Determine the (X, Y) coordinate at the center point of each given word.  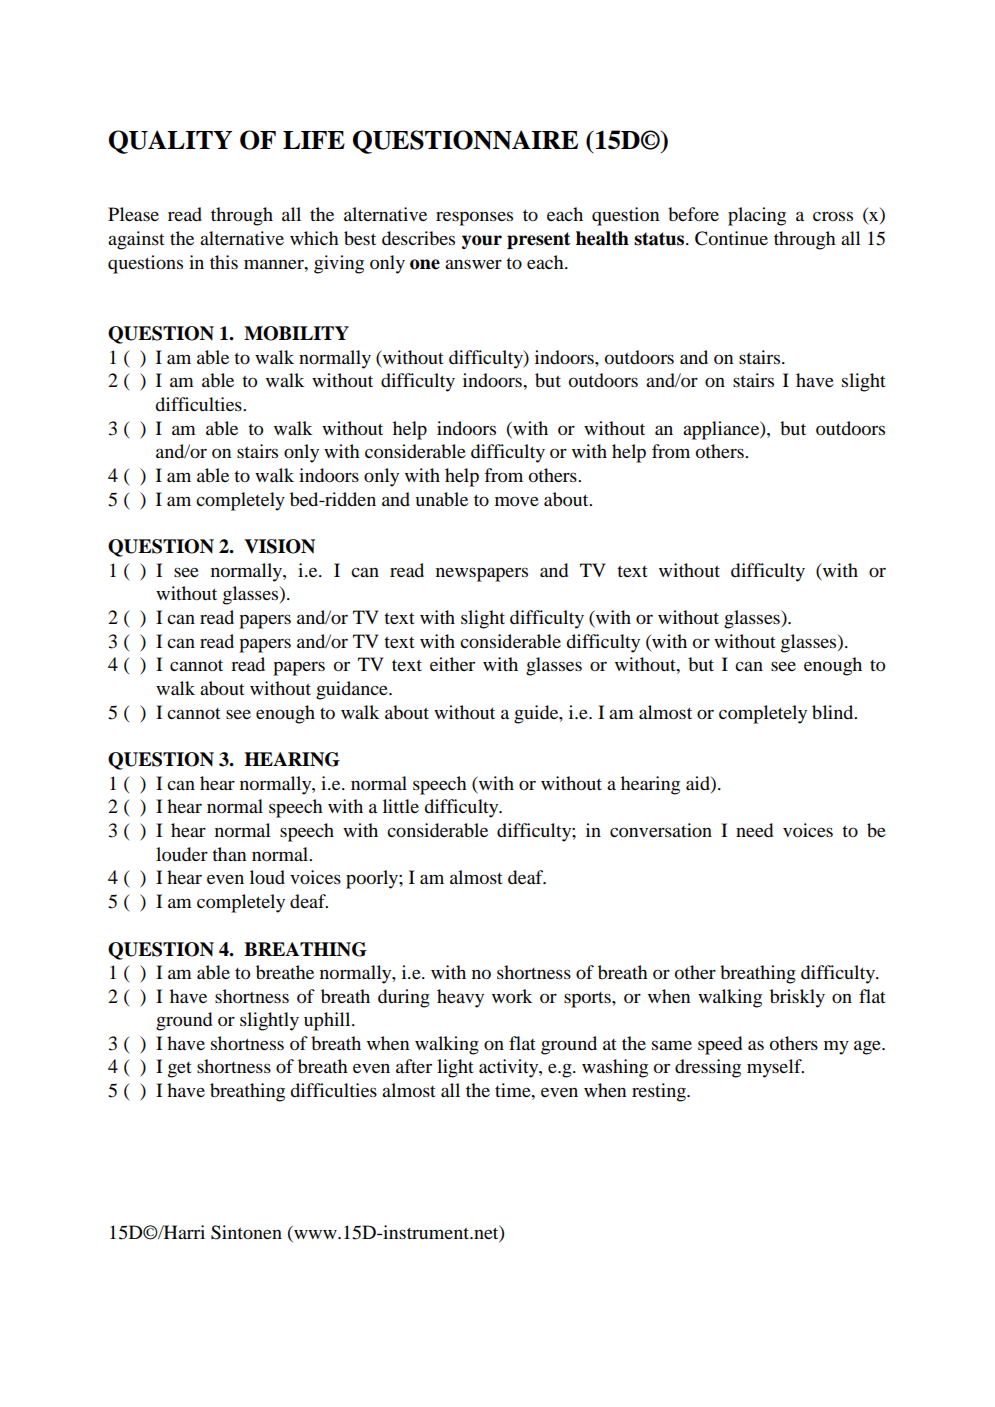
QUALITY (170, 142)
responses (474, 218)
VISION (279, 546)
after (414, 1066)
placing (757, 216)
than (229, 854)
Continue (731, 238)
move (517, 501)
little (401, 806)
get (179, 1070)
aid (699, 783)
